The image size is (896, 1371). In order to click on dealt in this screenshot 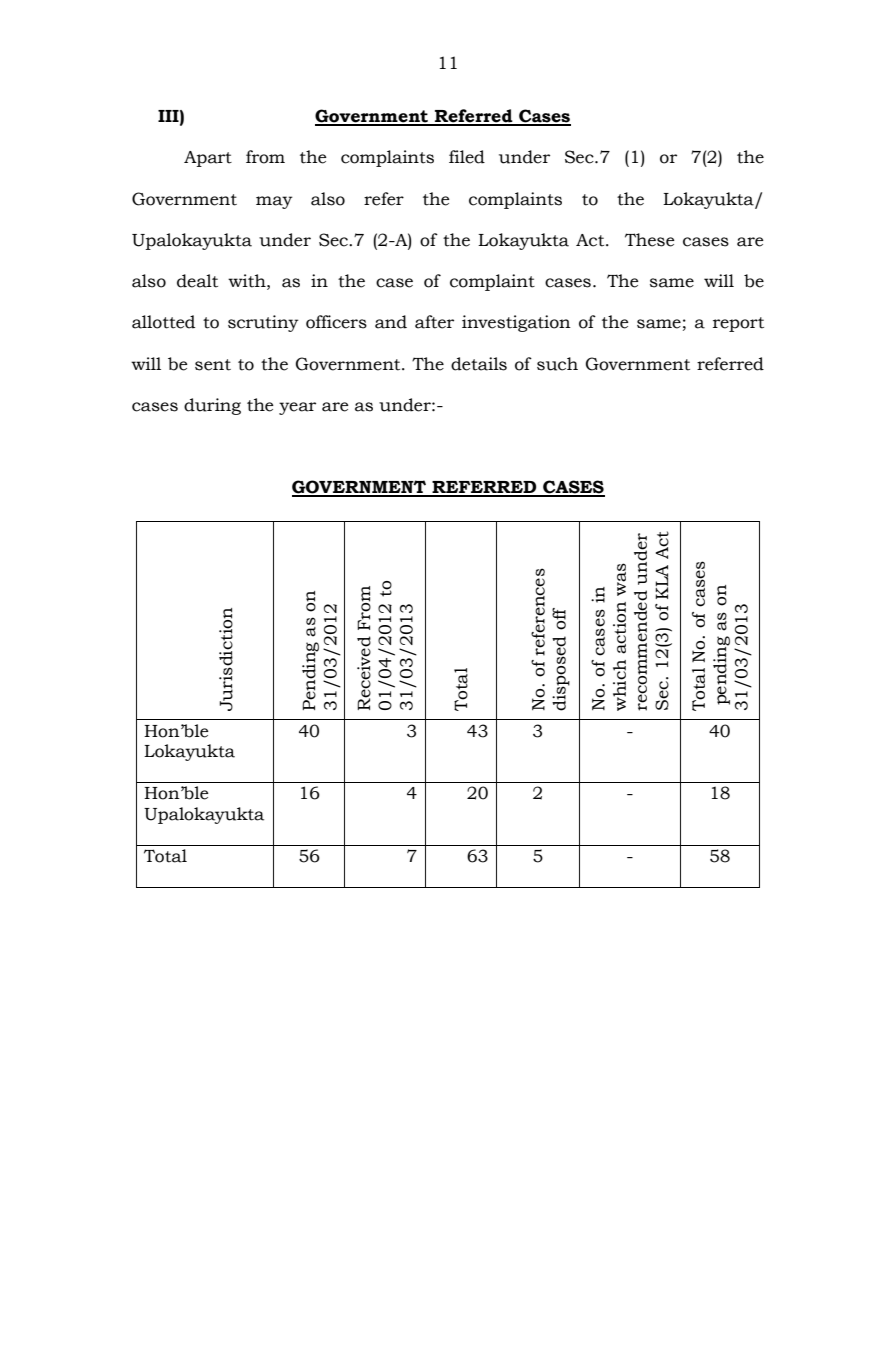, I will do `click(197, 281)`.
